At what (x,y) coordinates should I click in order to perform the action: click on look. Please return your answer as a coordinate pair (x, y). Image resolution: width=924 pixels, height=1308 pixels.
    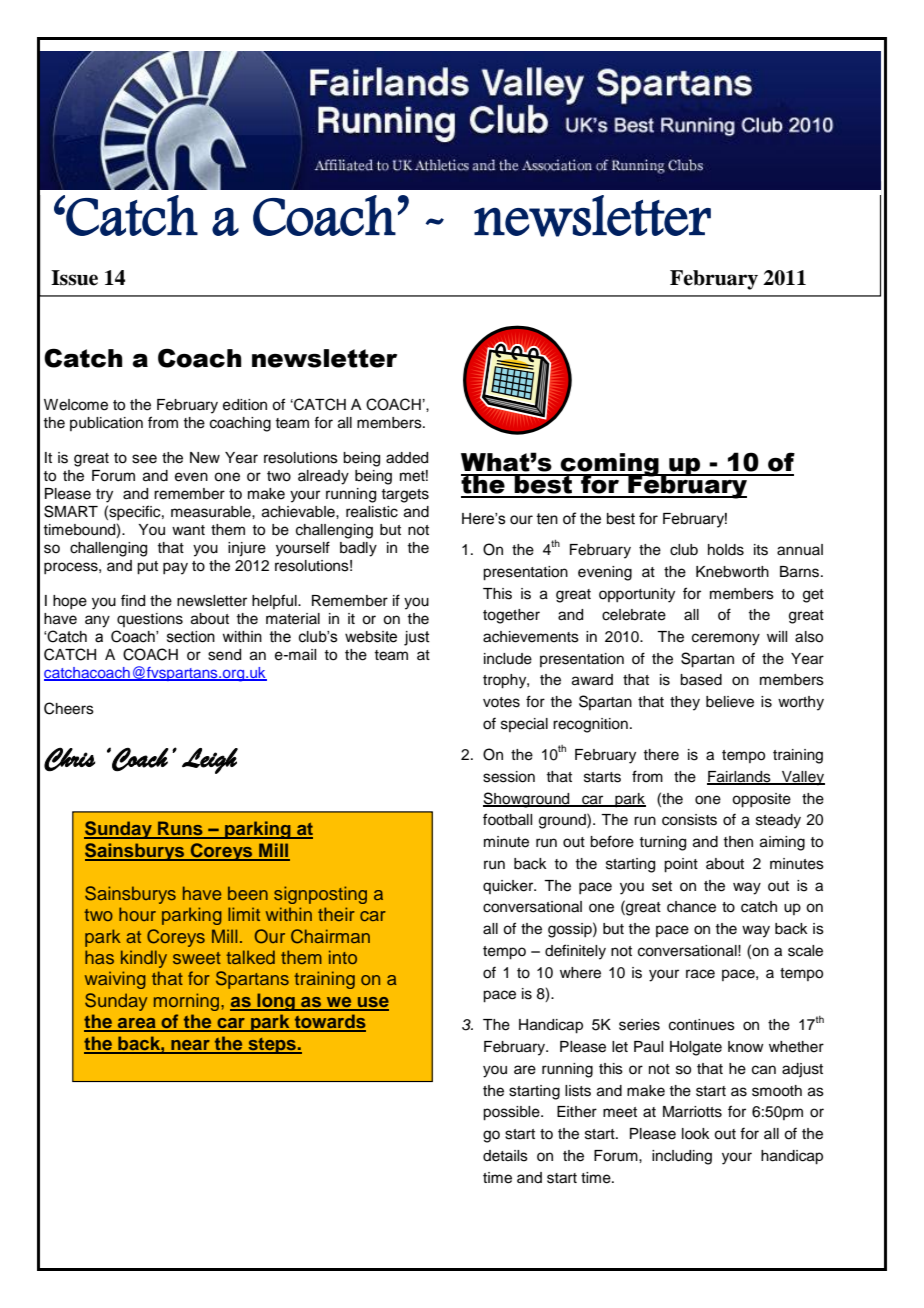
    Looking at the image, I should click on (696, 1134).
